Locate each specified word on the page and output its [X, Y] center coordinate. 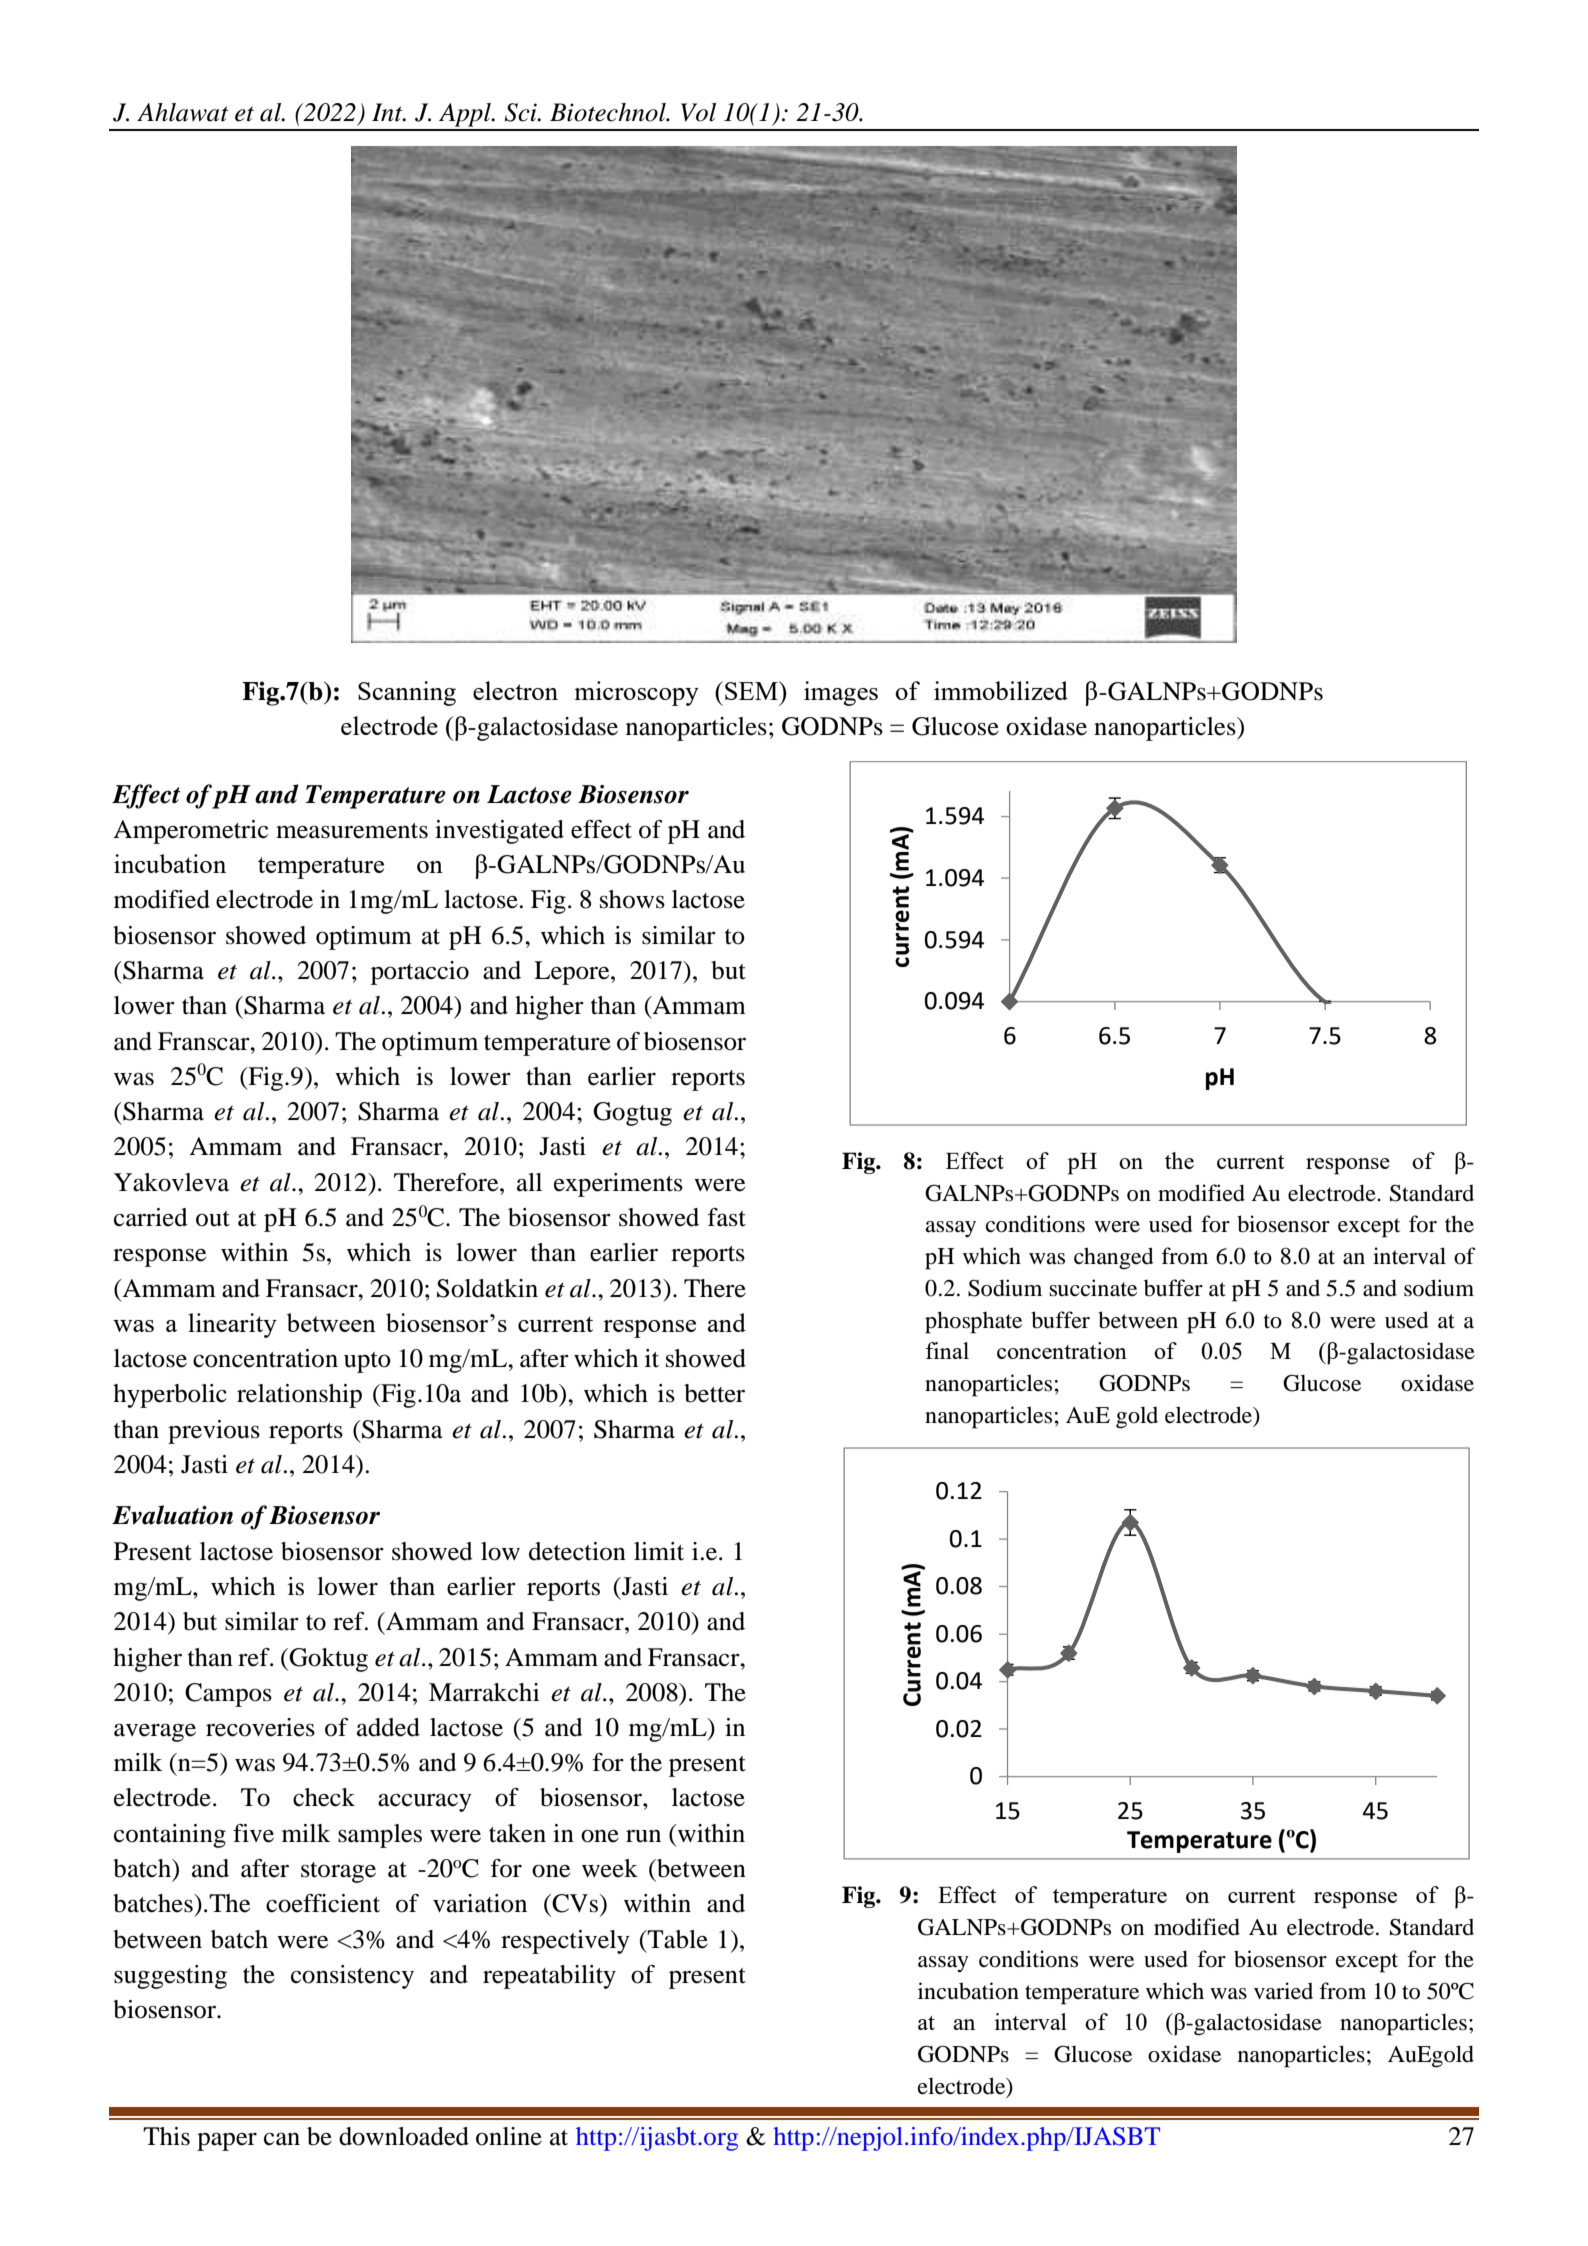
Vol [698, 112]
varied [1283, 1991]
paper [227, 2141]
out [213, 1219]
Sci [521, 112]
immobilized [1001, 690]
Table [677, 1939]
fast [726, 1217]
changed [1114, 1258]
